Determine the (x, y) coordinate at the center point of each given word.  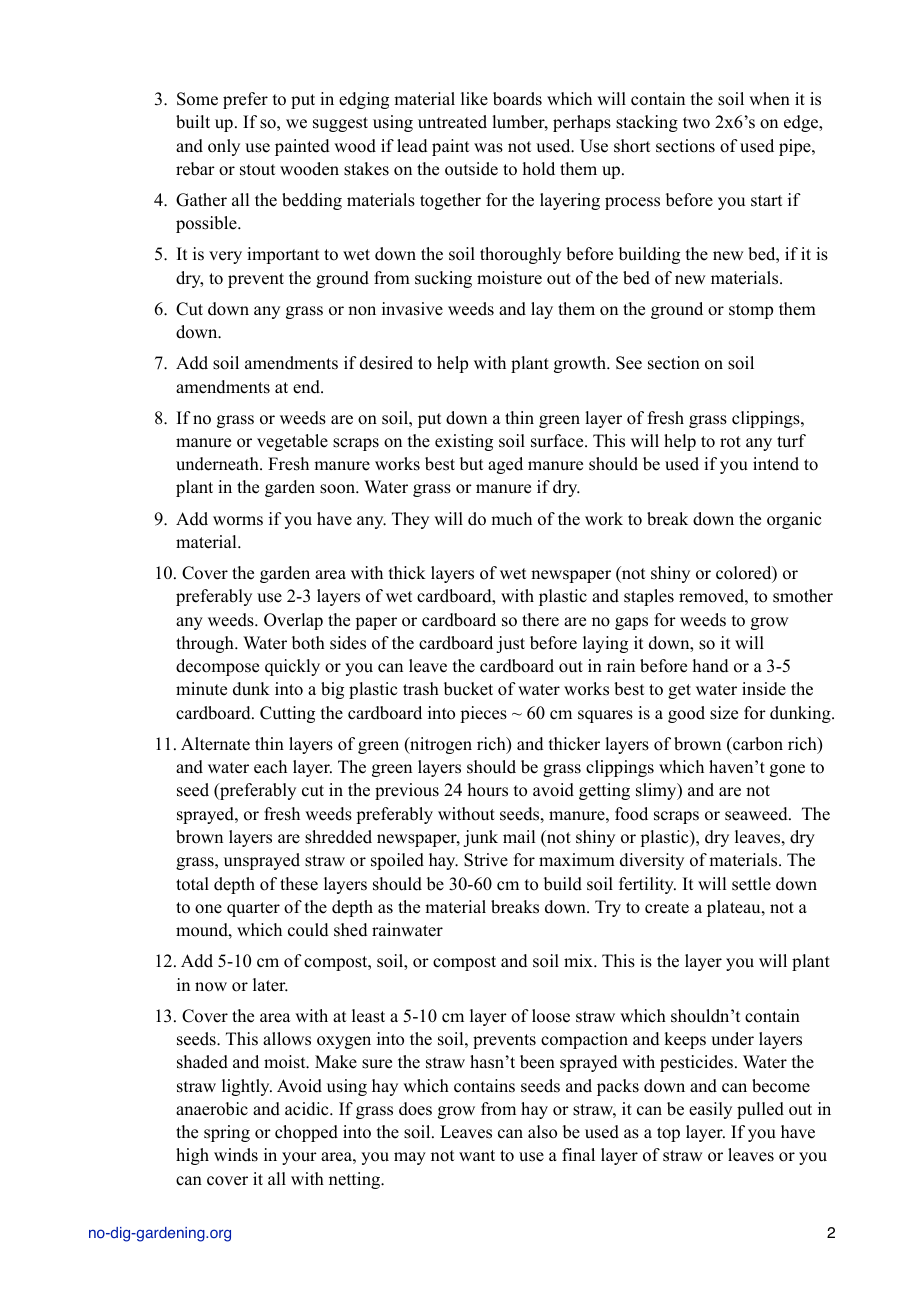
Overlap (293, 621)
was (488, 148)
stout (257, 170)
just (510, 644)
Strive (486, 860)
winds (236, 1155)
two (696, 123)
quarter (253, 909)
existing (464, 442)
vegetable (292, 442)
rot (730, 442)
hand (711, 666)
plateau (735, 908)
